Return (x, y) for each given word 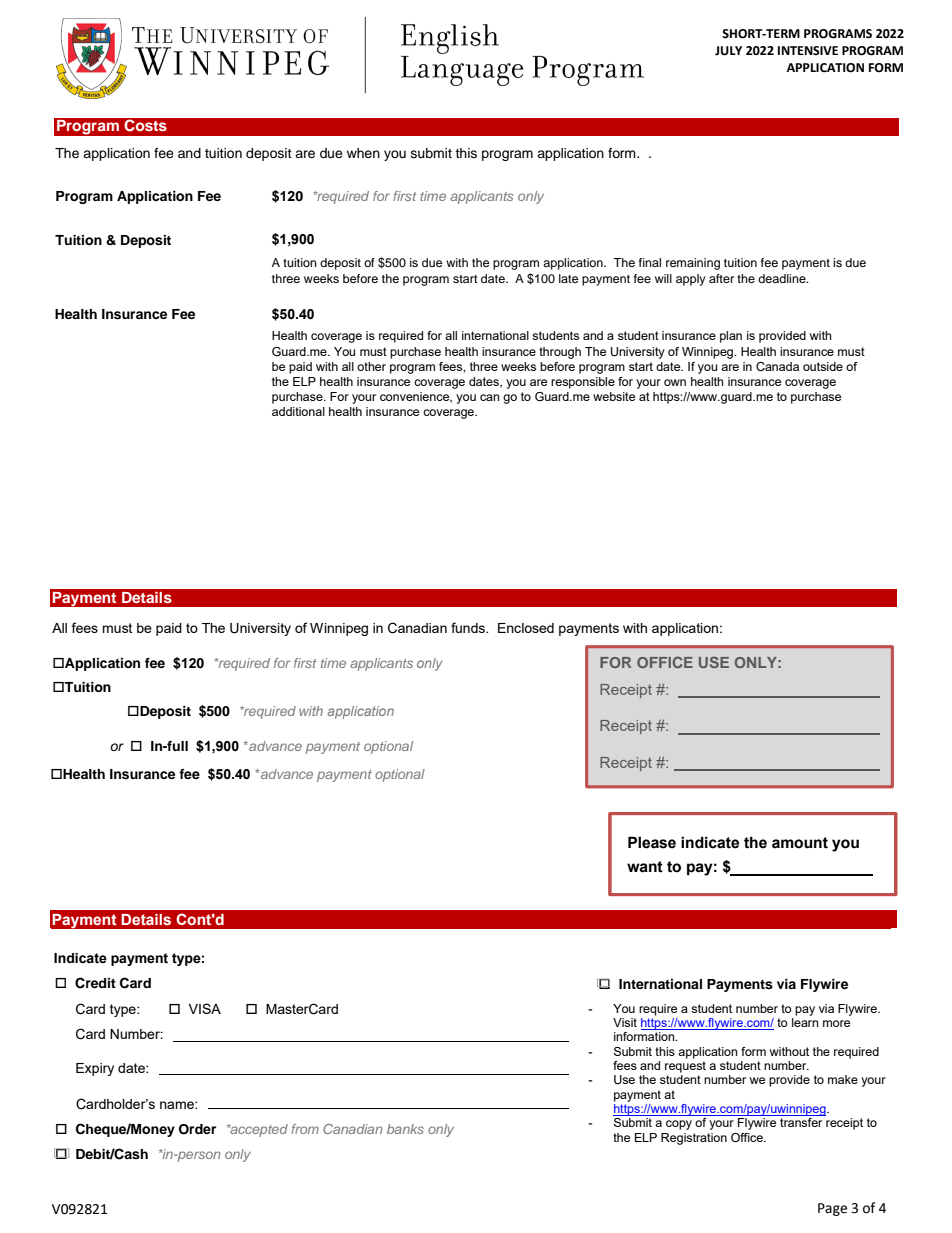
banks (405, 1129)
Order (197, 1129)
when (363, 153)
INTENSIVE (808, 50)
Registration (694, 1139)
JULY (728, 51)
